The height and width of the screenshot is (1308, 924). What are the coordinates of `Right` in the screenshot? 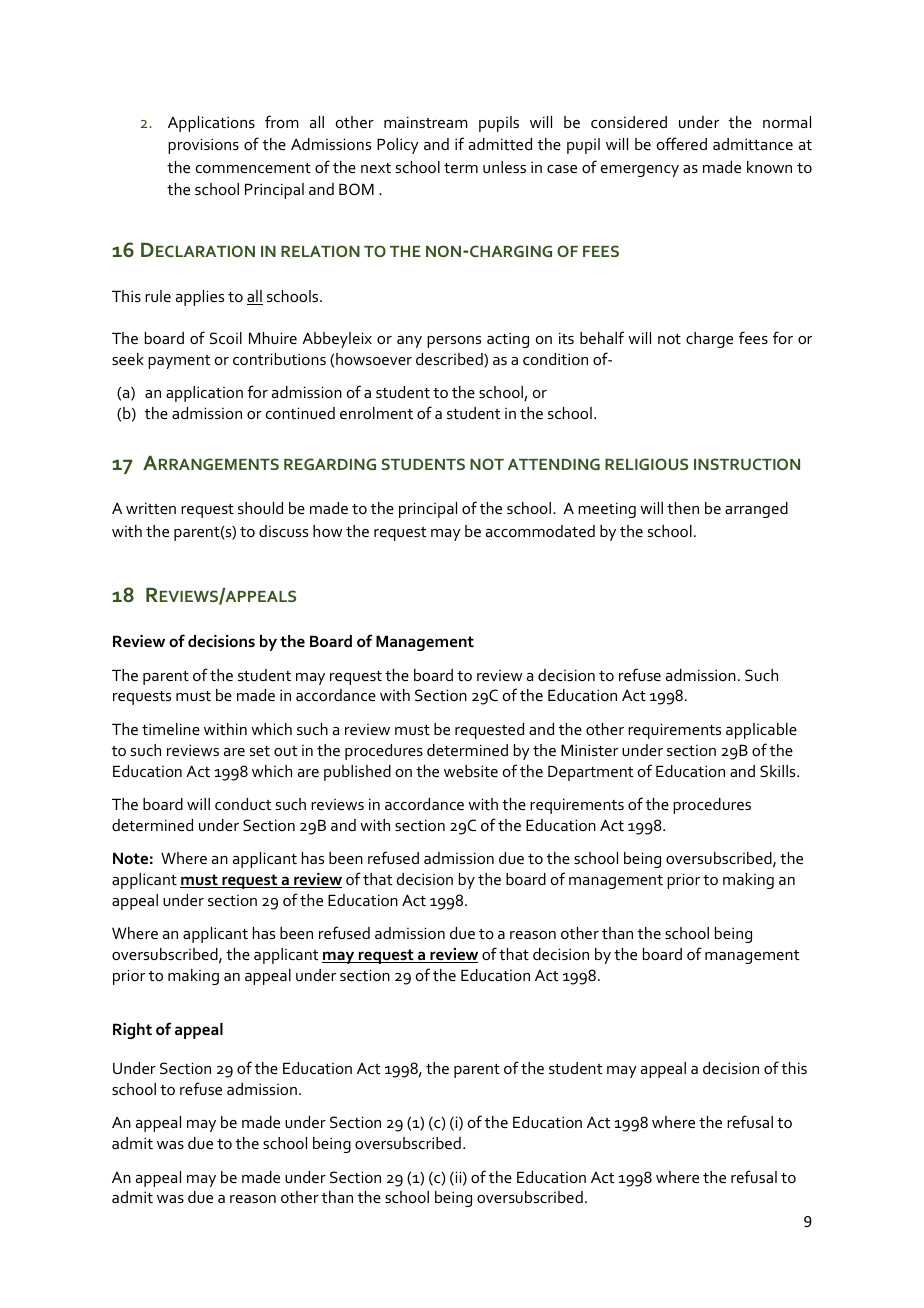 It's located at (132, 1031).
